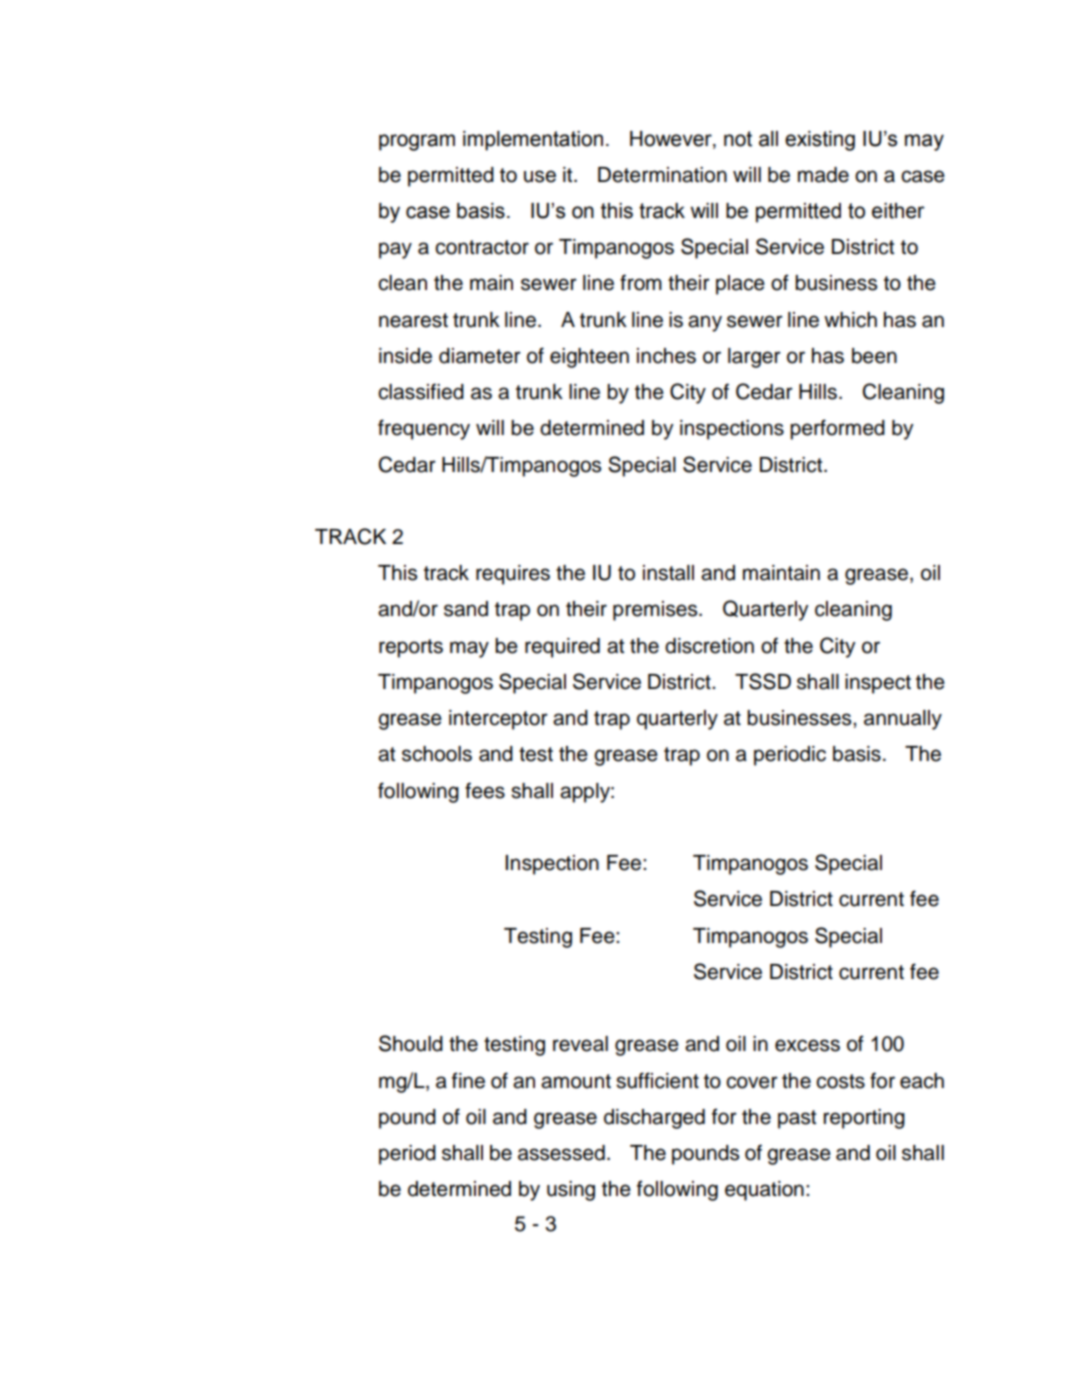  Describe the element at coordinates (485, 790) in the page. I see `fees` at that location.
